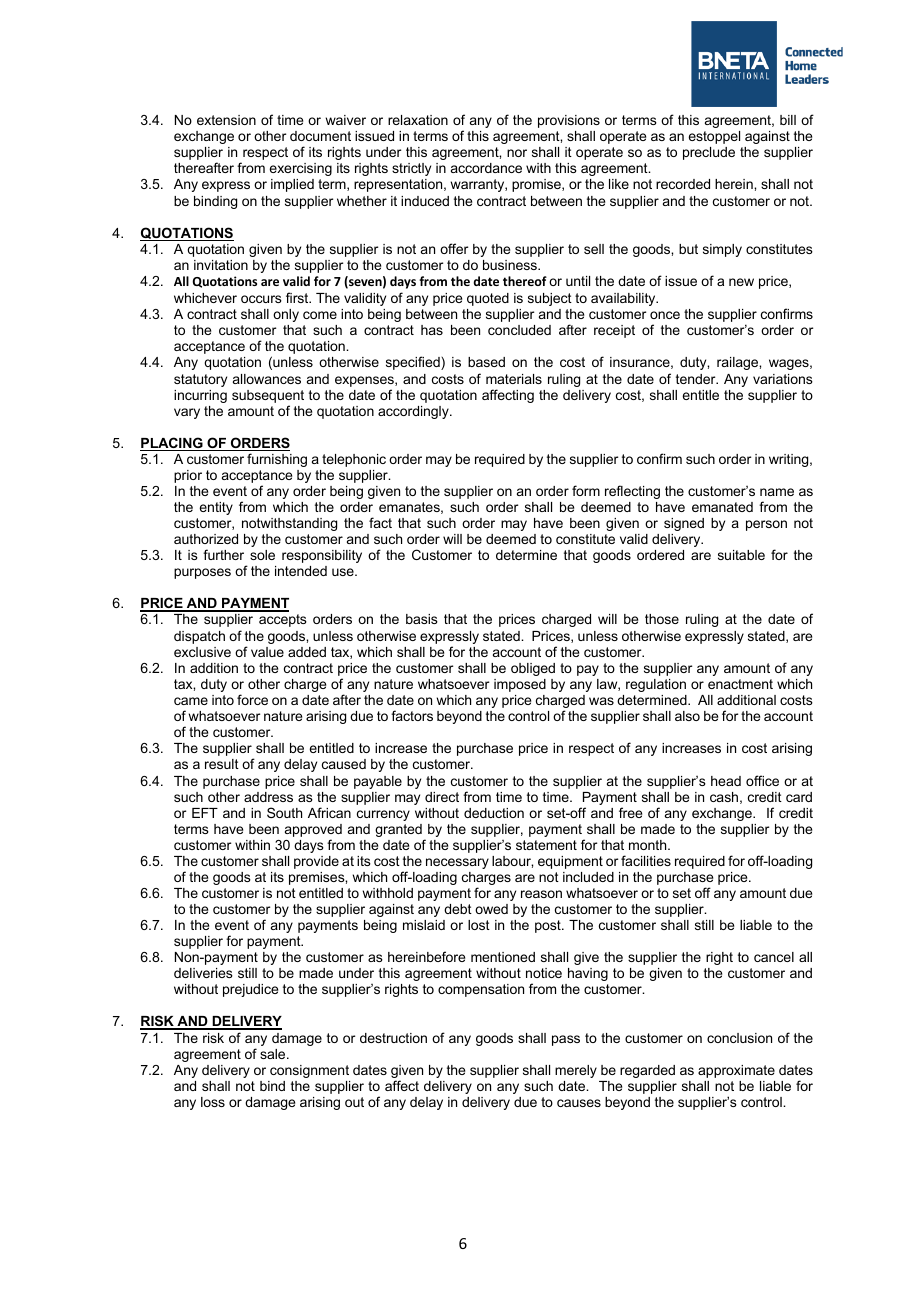 The image size is (924, 1308). Describe the element at coordinates (662, 619) in the screenshot. I see `those` at that location.
